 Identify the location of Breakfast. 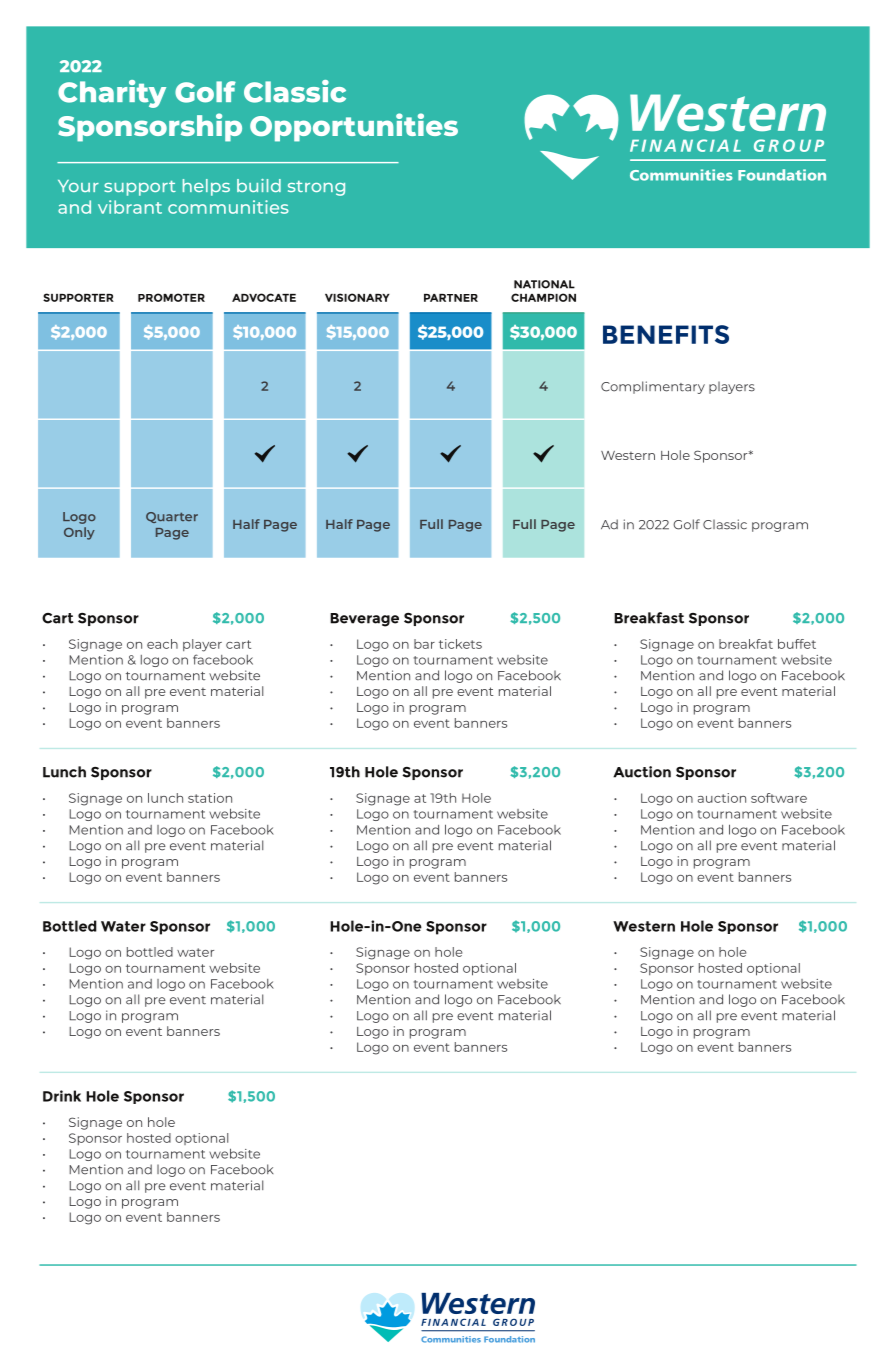
(649, 618).
